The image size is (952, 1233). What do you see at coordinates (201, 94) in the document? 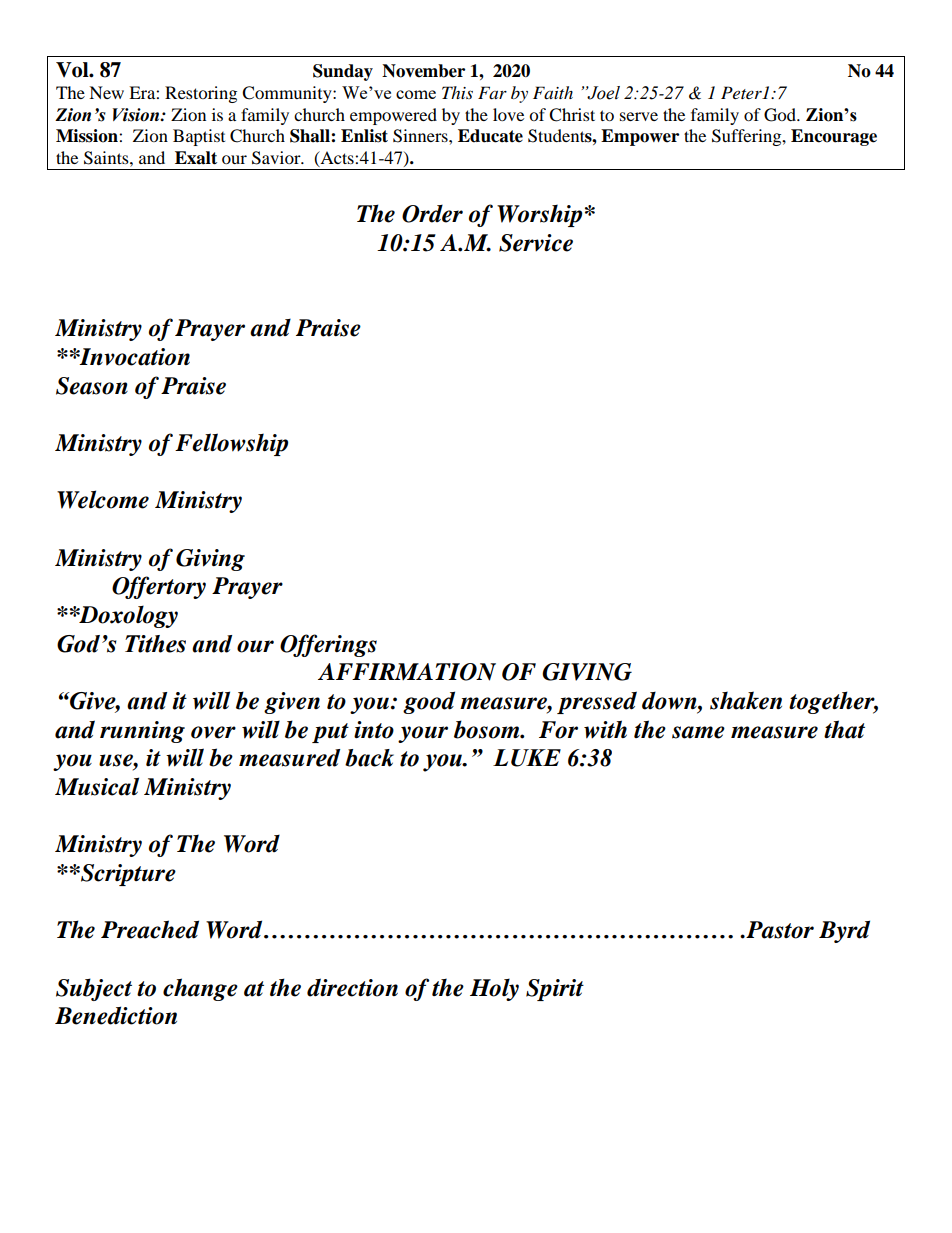
I see `Restoring` at bounding box center [201, 94].
